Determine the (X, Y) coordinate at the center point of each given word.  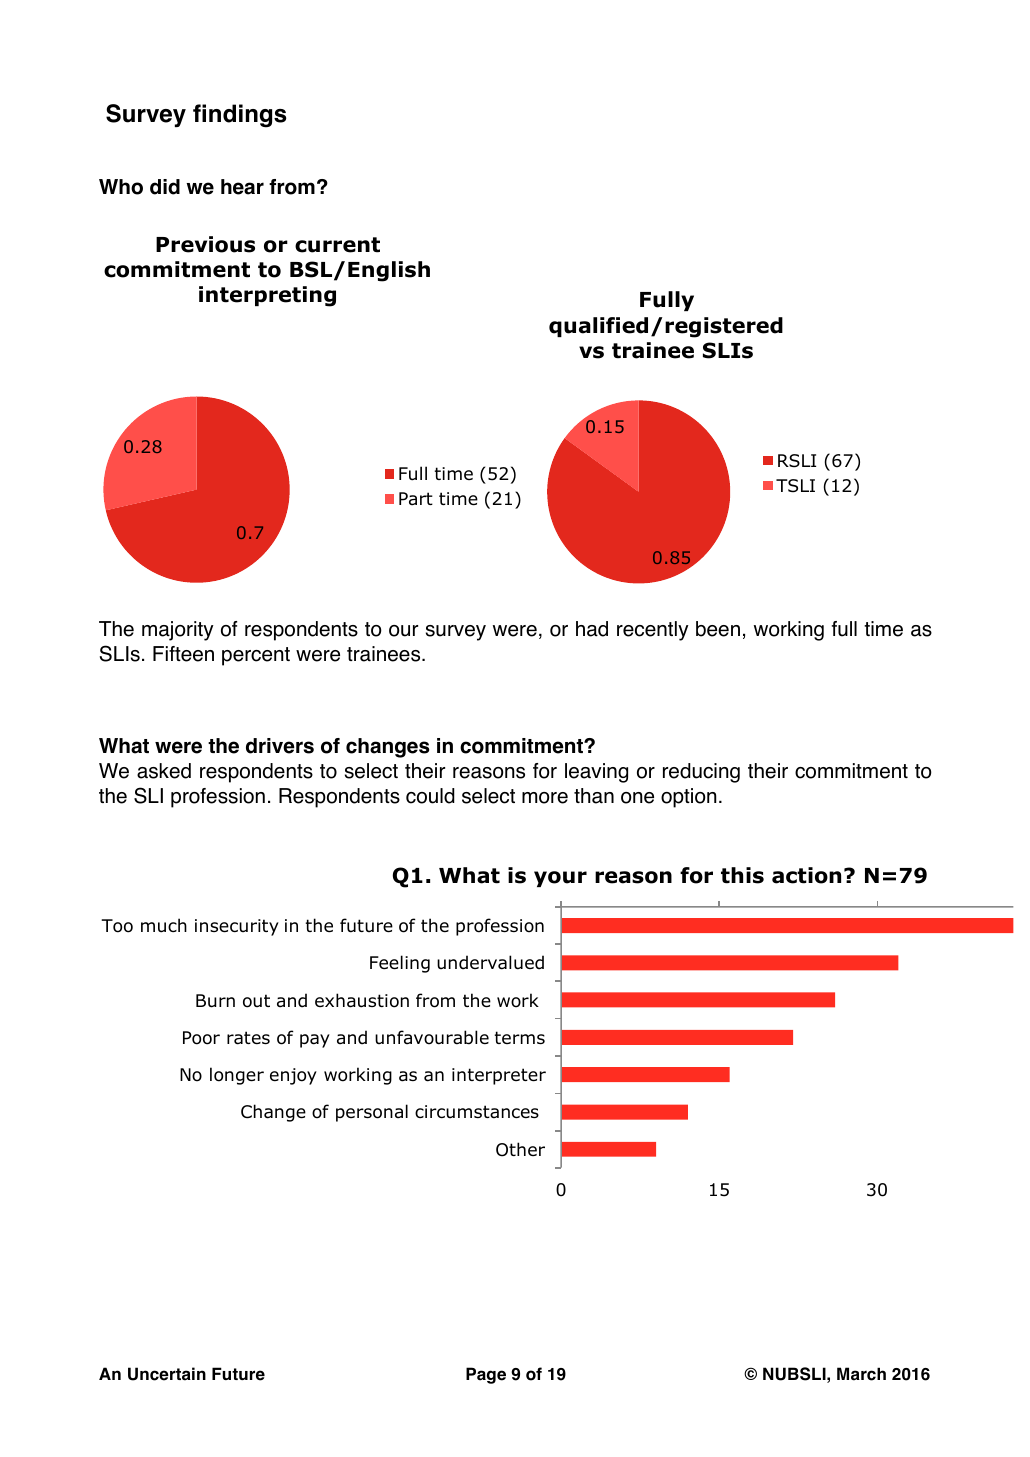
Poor (201, 1038)
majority (178, 631)
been (718, 629)
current (337, 245)
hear (242, 187)
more (545, 798)
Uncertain (167, 1374)
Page (486, 1375)
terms (520, 1037)
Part (416, 499)
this (742, 875)
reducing (701, 773)
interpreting (267, 296)
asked (164, 771)
